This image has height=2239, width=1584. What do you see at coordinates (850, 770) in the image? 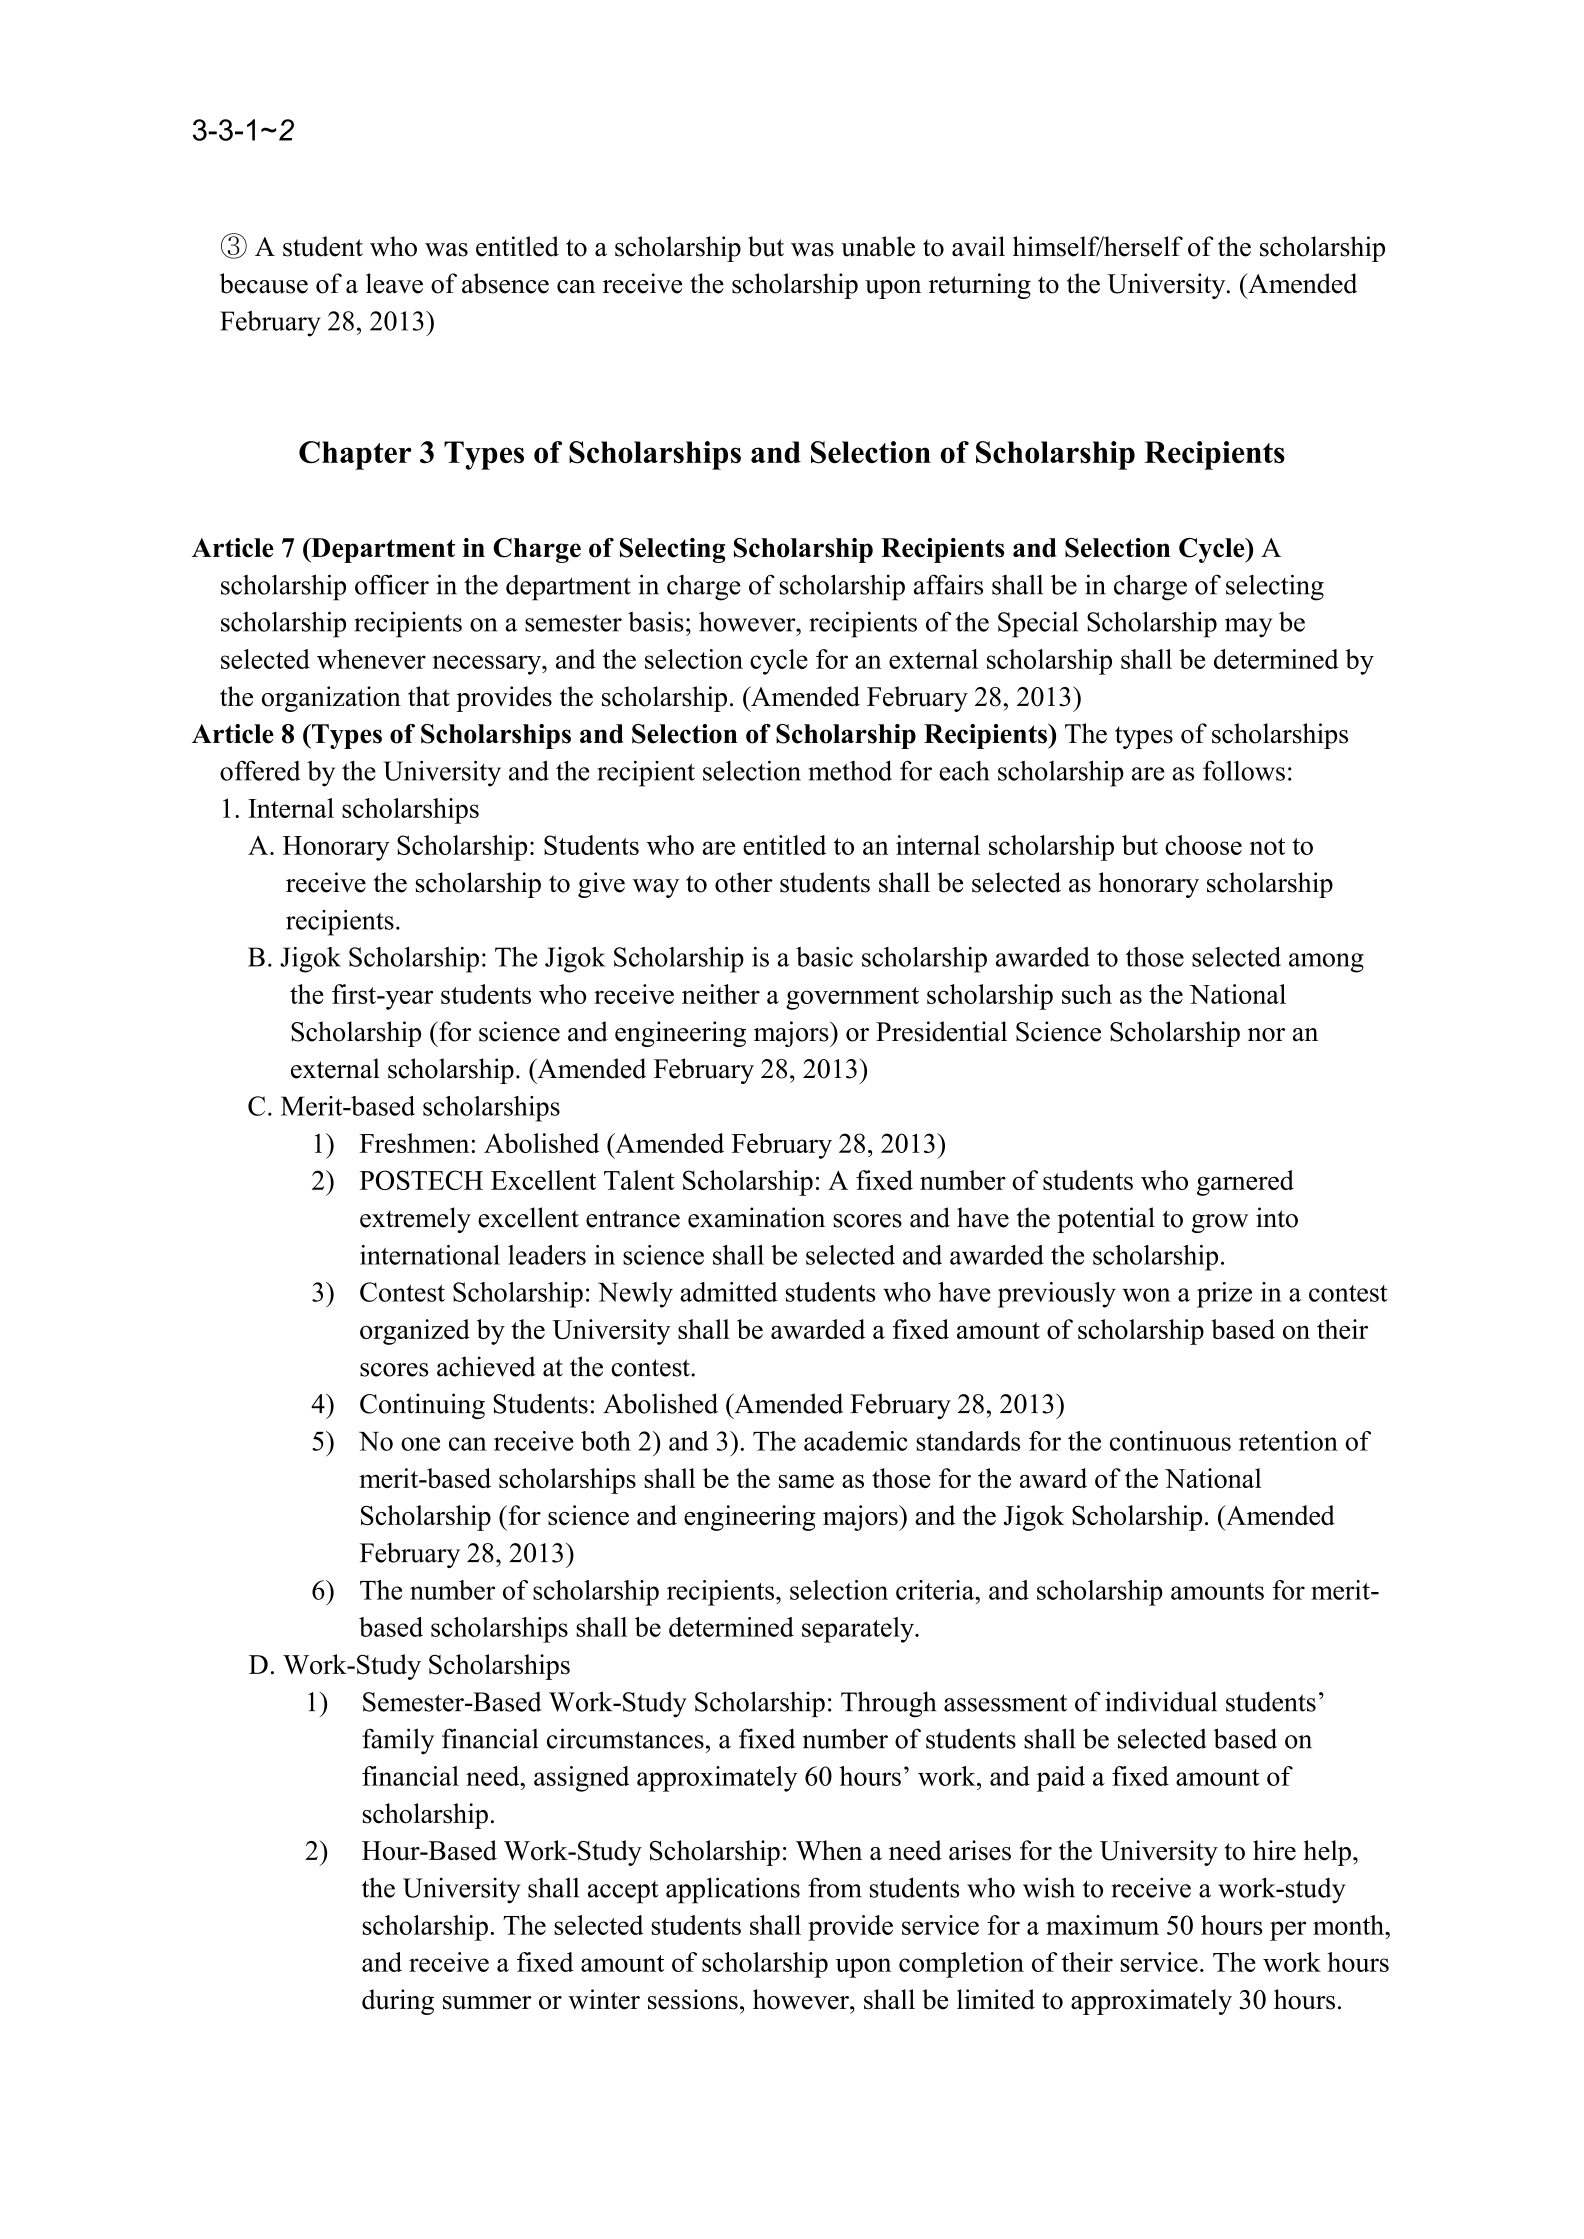
I see `method` at bounding box center [850, 770].
